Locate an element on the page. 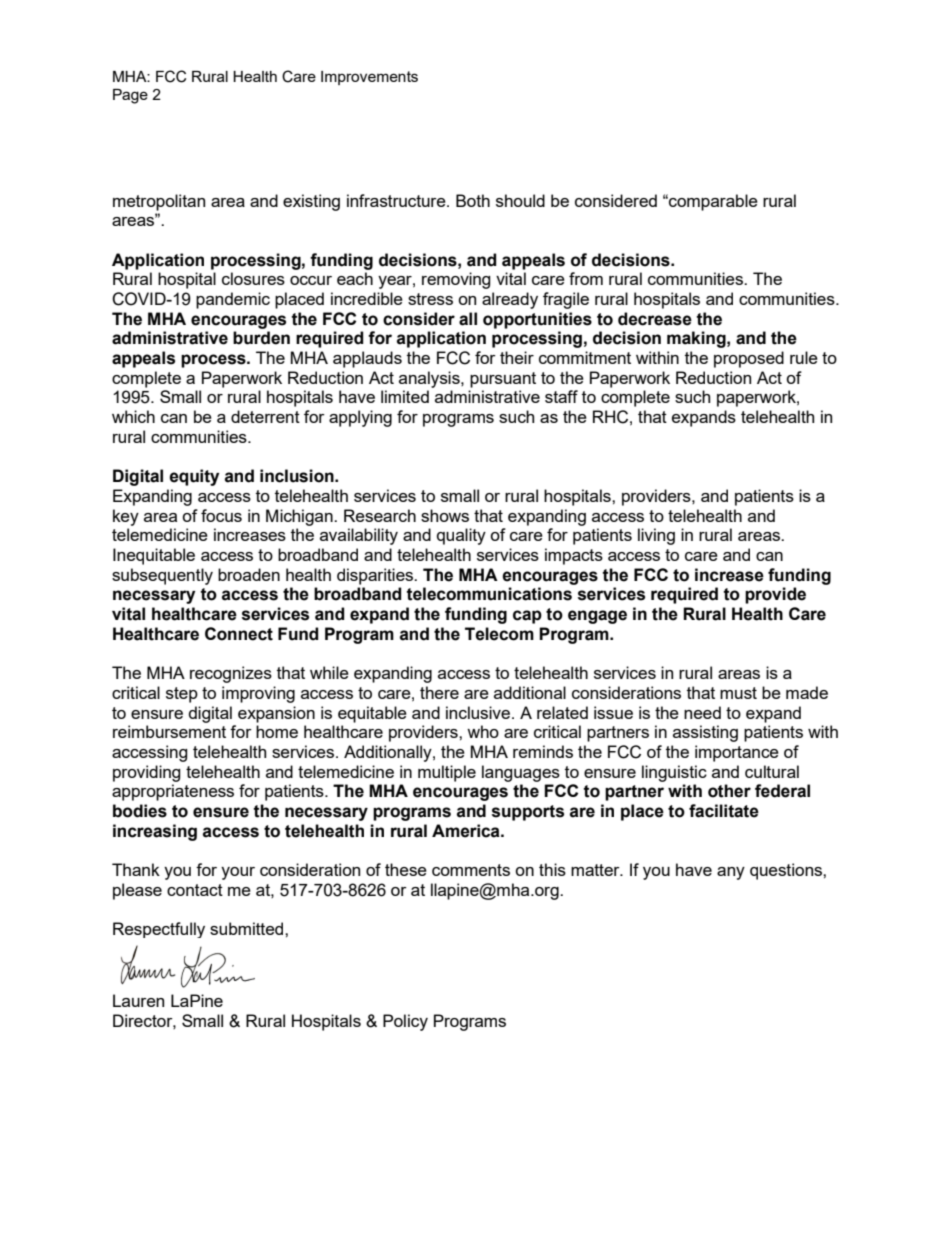 This document has height=1233, width=952. Lauren is located at coordinates (138, 1000).
